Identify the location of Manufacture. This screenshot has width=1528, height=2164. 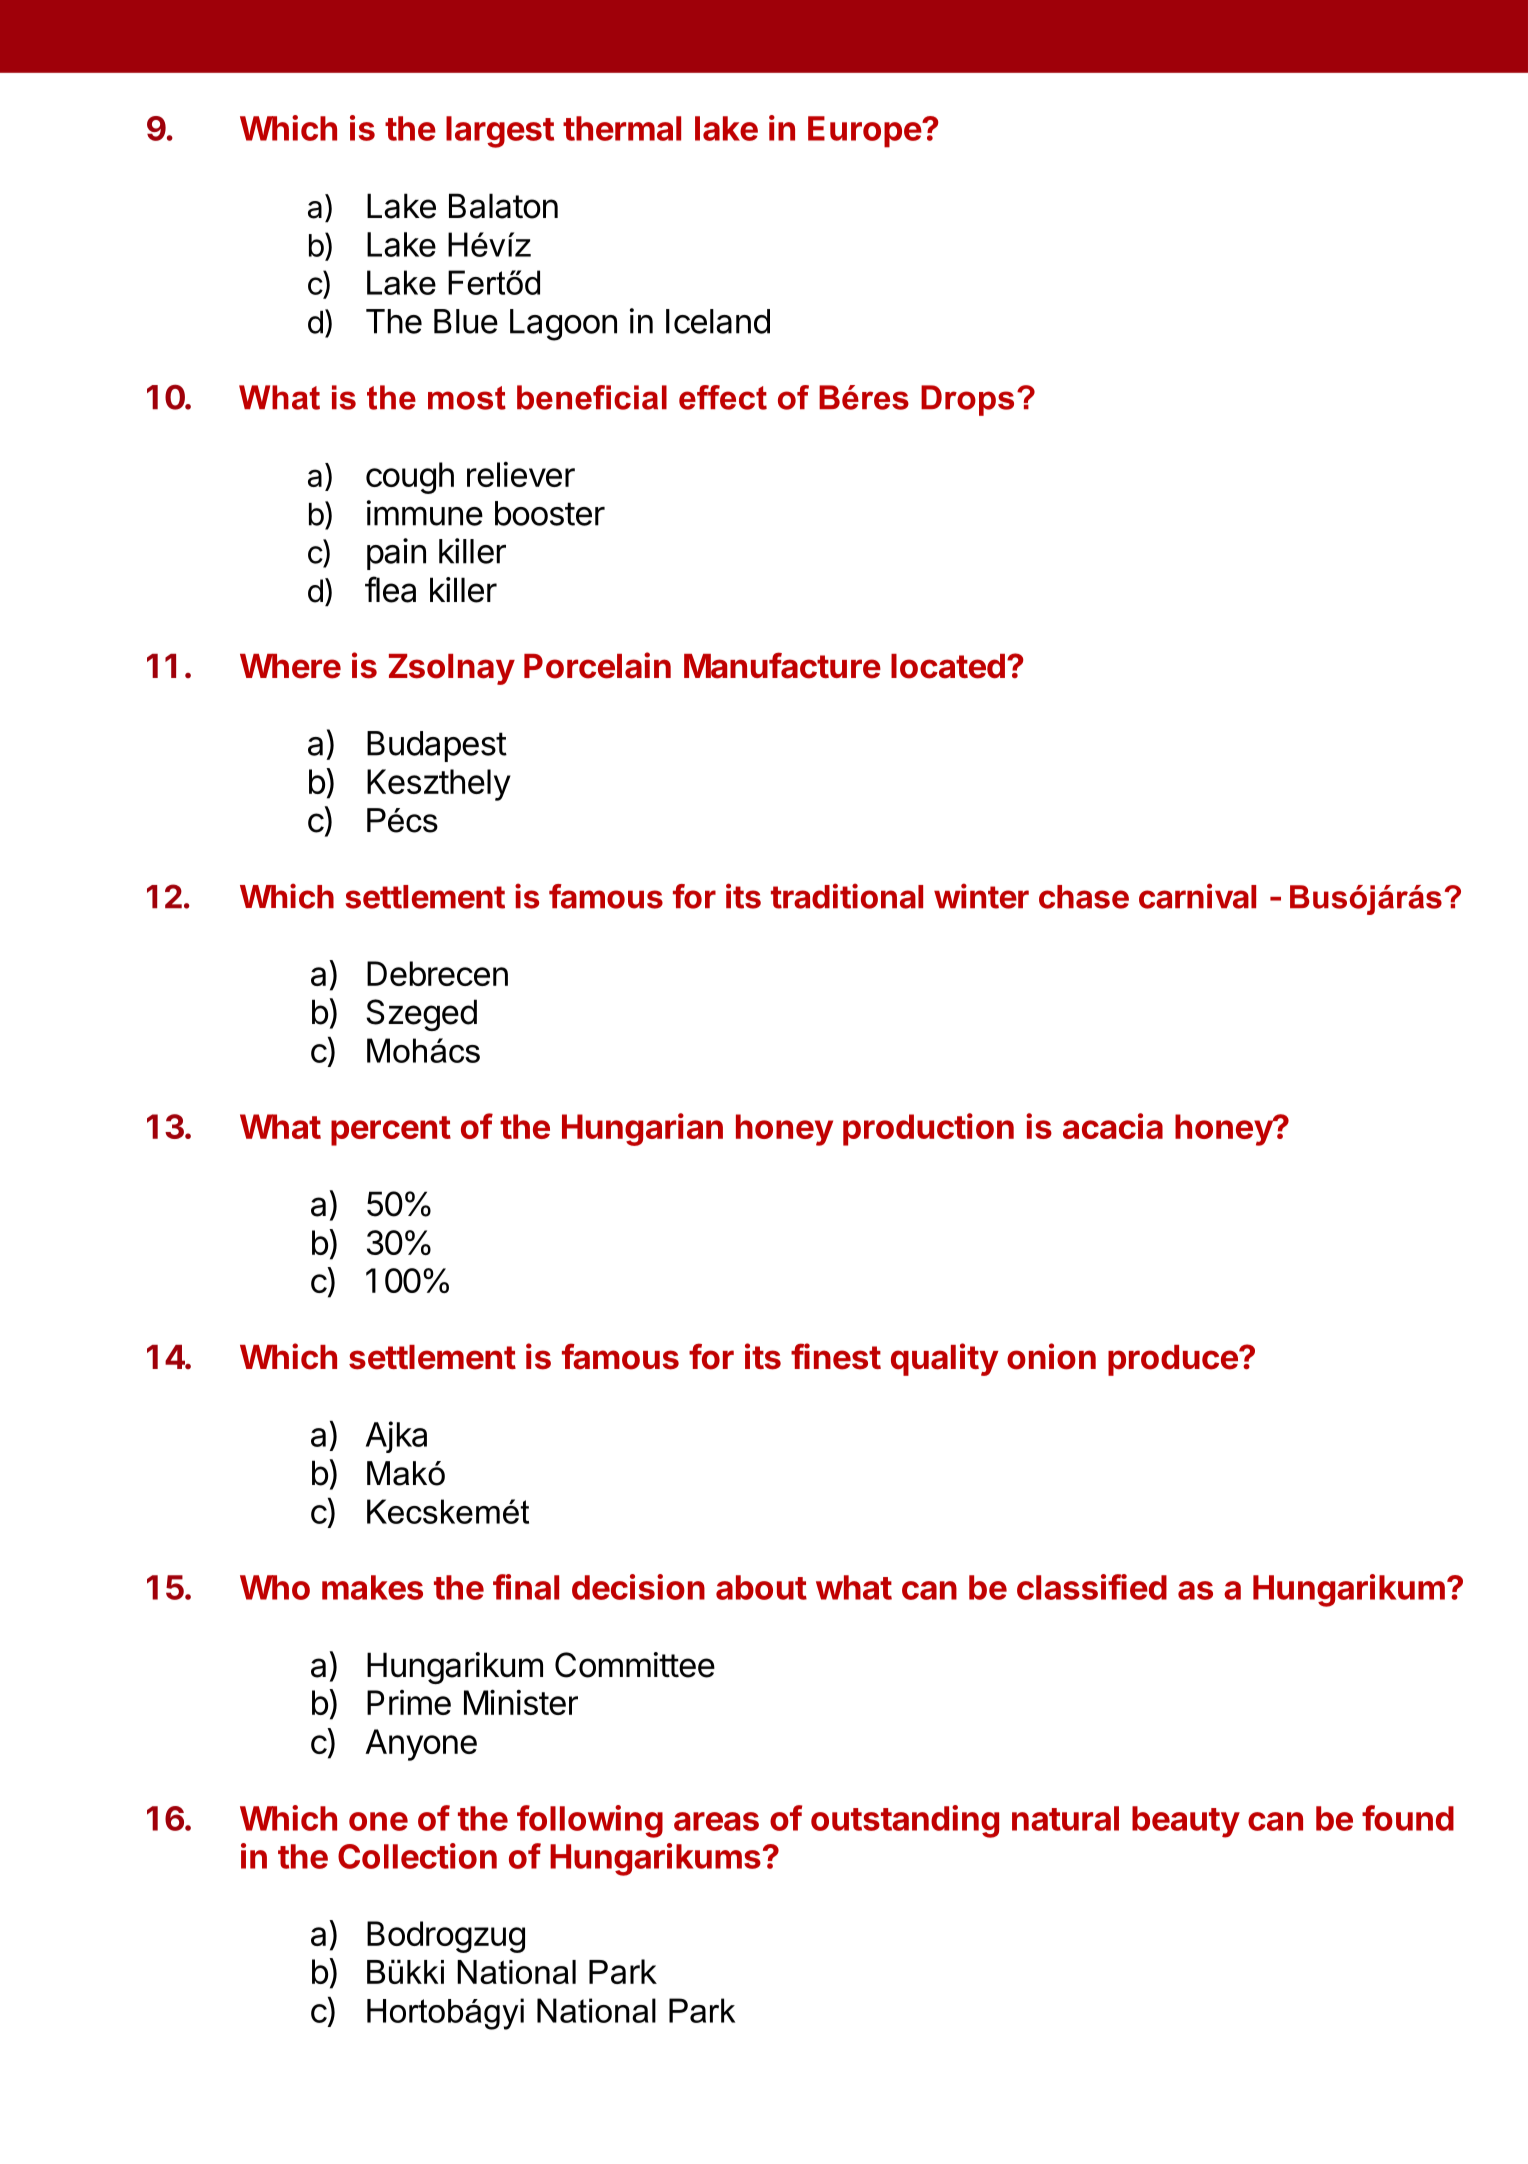
(782, 665).
